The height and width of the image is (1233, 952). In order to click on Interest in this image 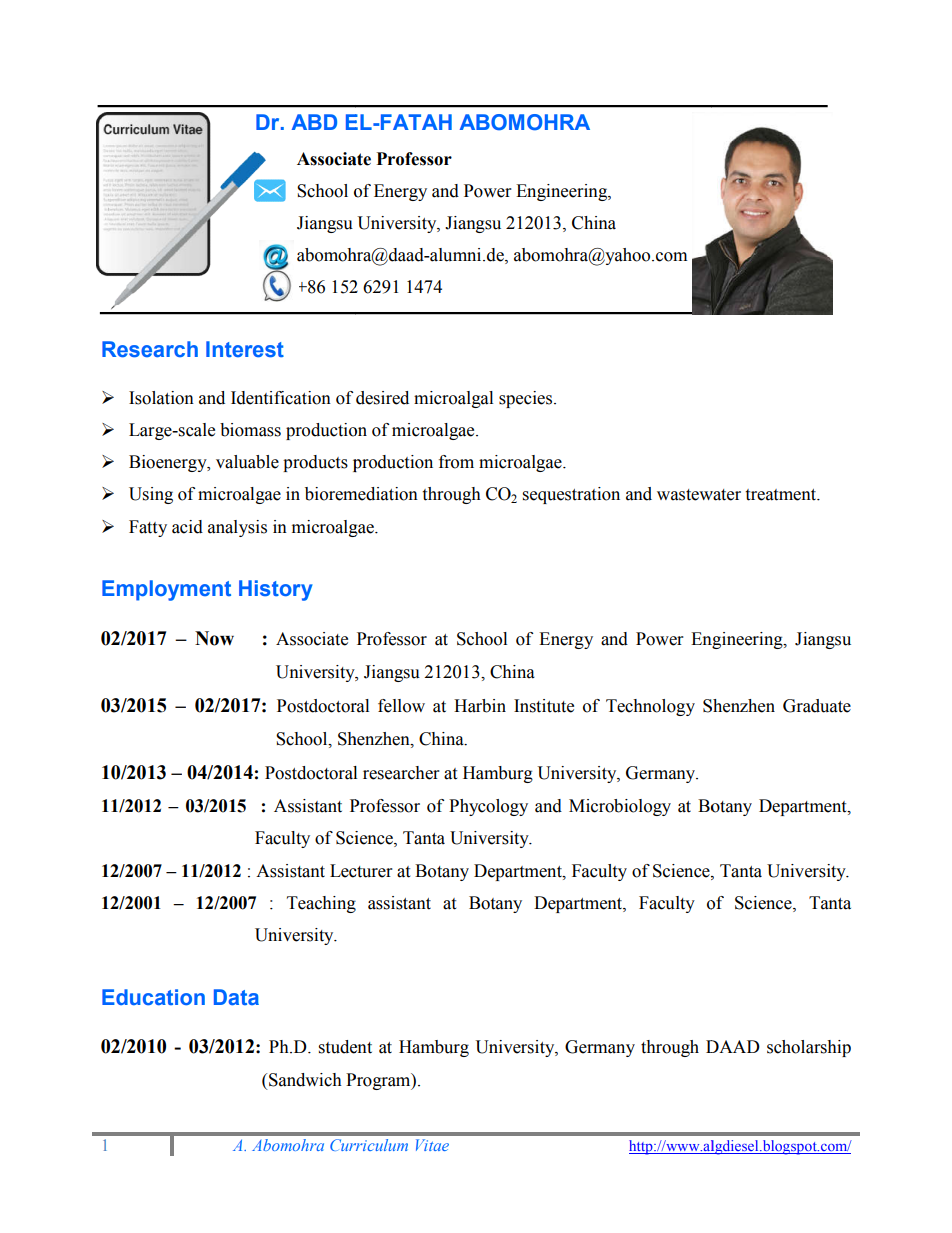, I will do `click(245, 349)`.
